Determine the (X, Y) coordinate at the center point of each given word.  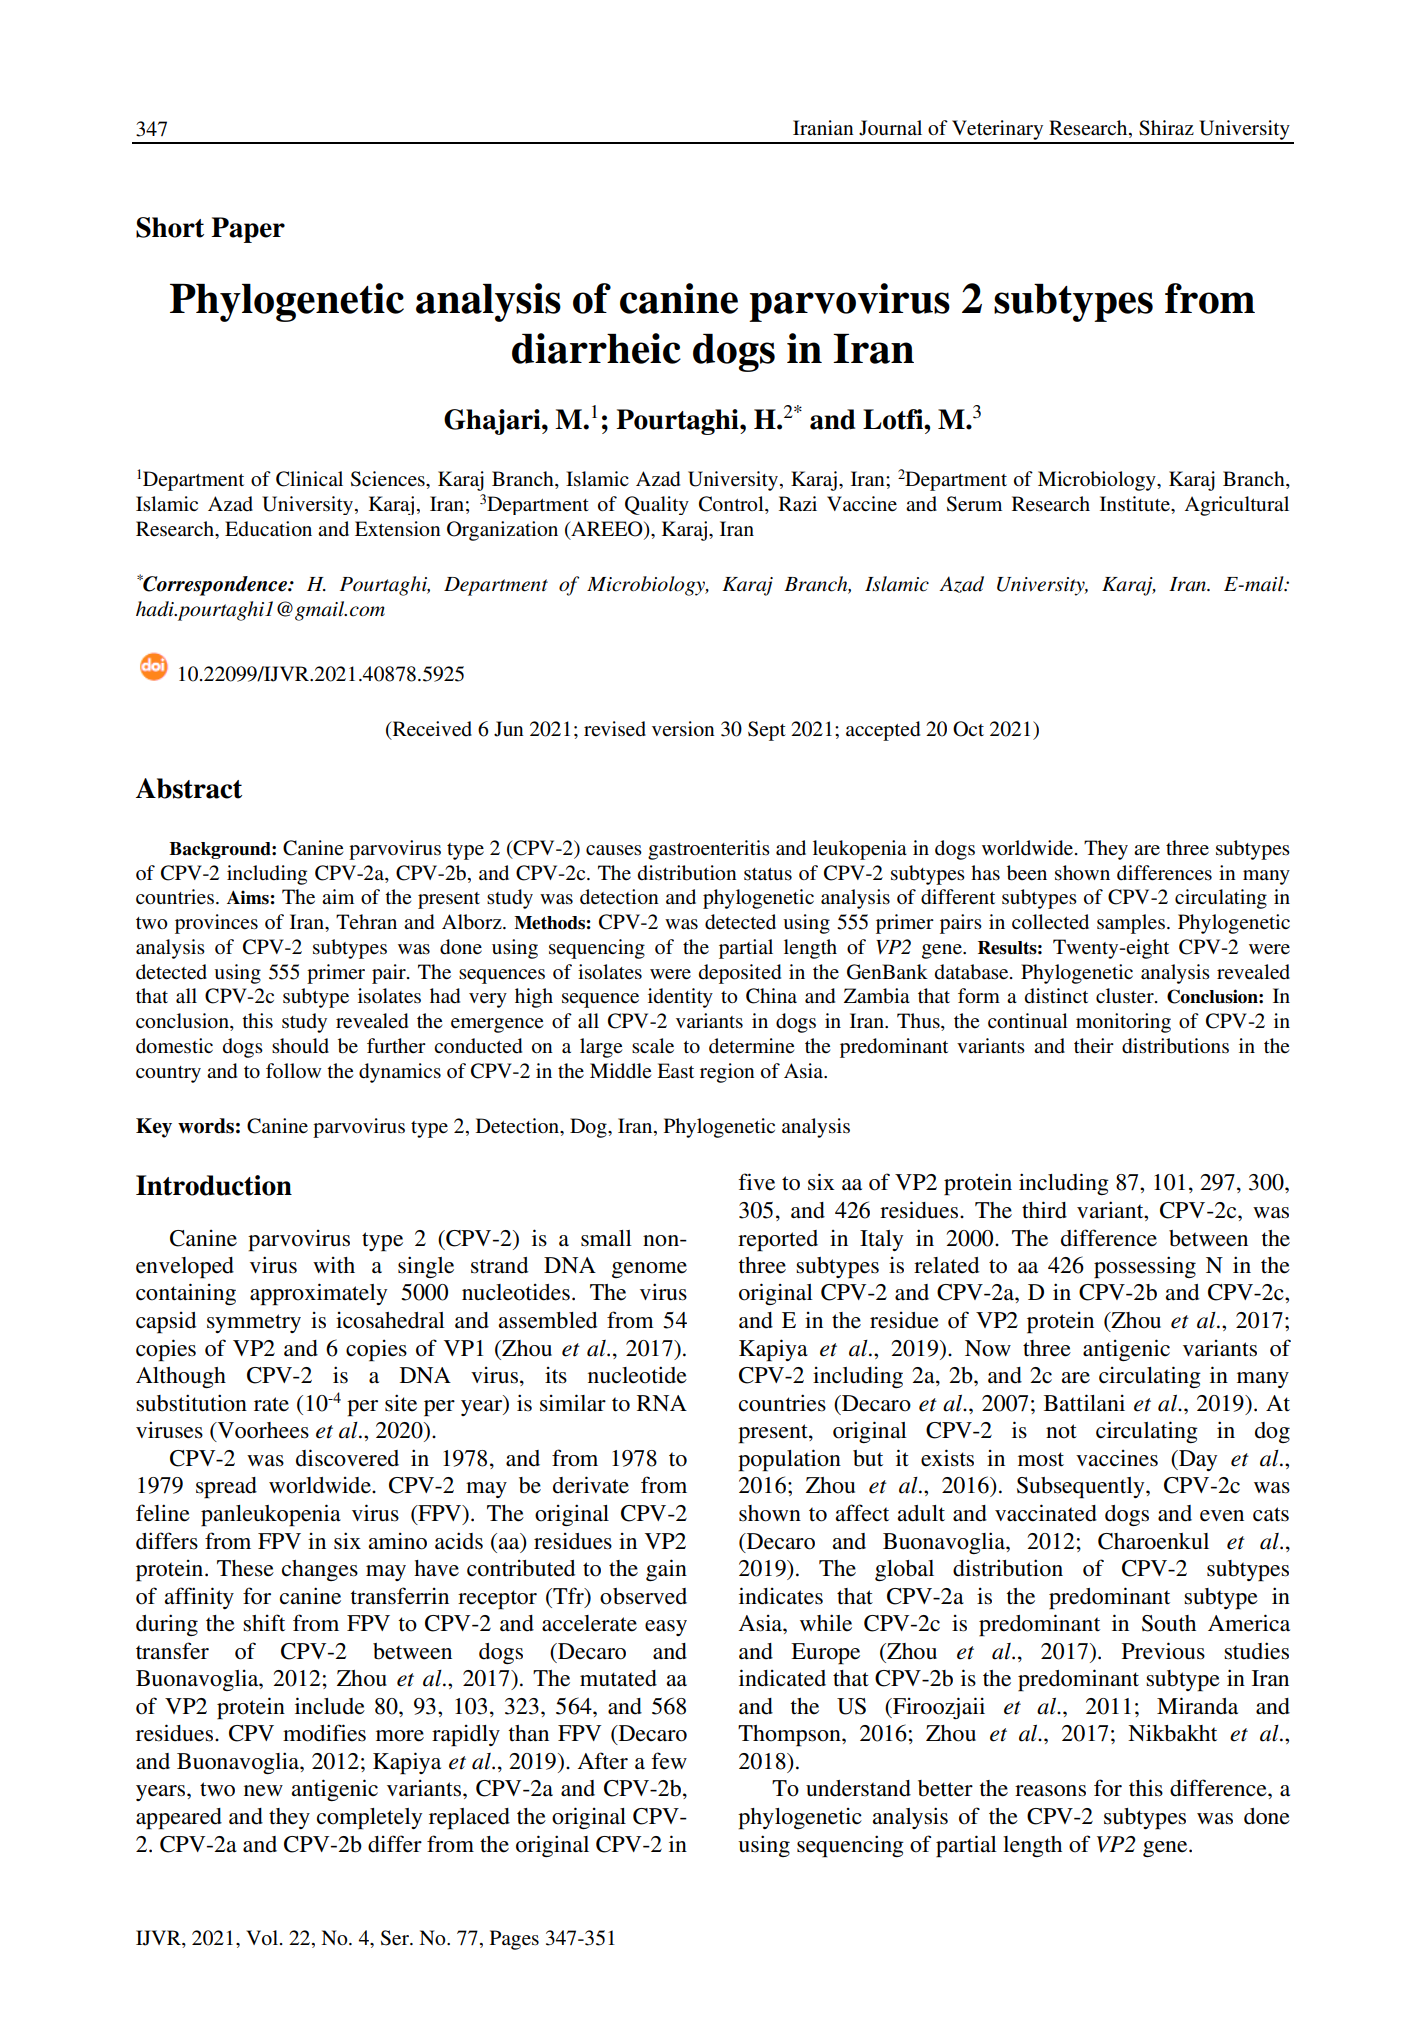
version (683, 729)
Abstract (189, 788)
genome (649, 1270)
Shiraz (1166, 128)
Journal (890, 128)
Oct (968, 729)
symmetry (254, 1323)
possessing (1145, 1267)
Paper (248, 230)
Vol (263, 1938)
